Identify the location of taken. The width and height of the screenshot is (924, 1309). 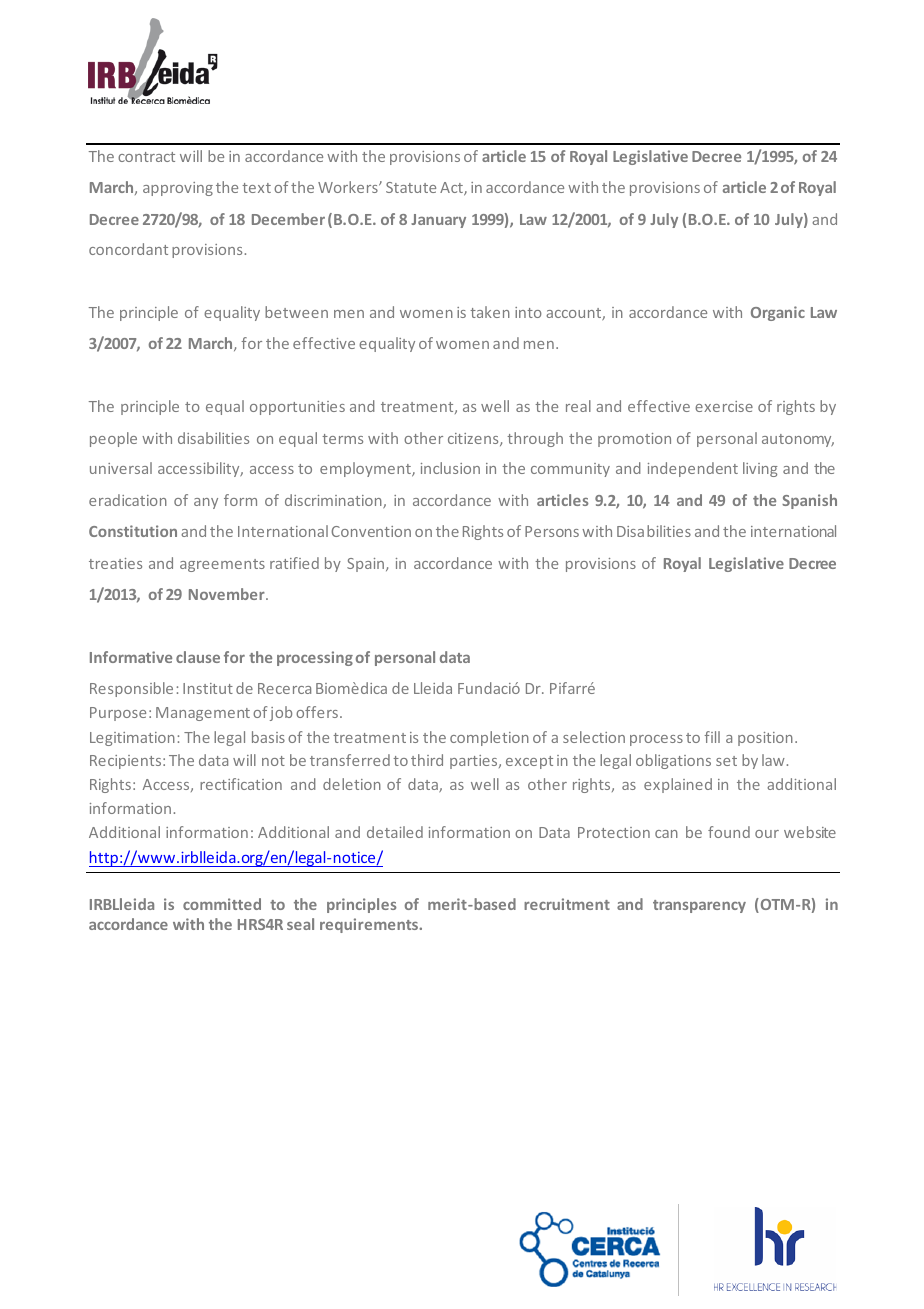
(490, 312).
